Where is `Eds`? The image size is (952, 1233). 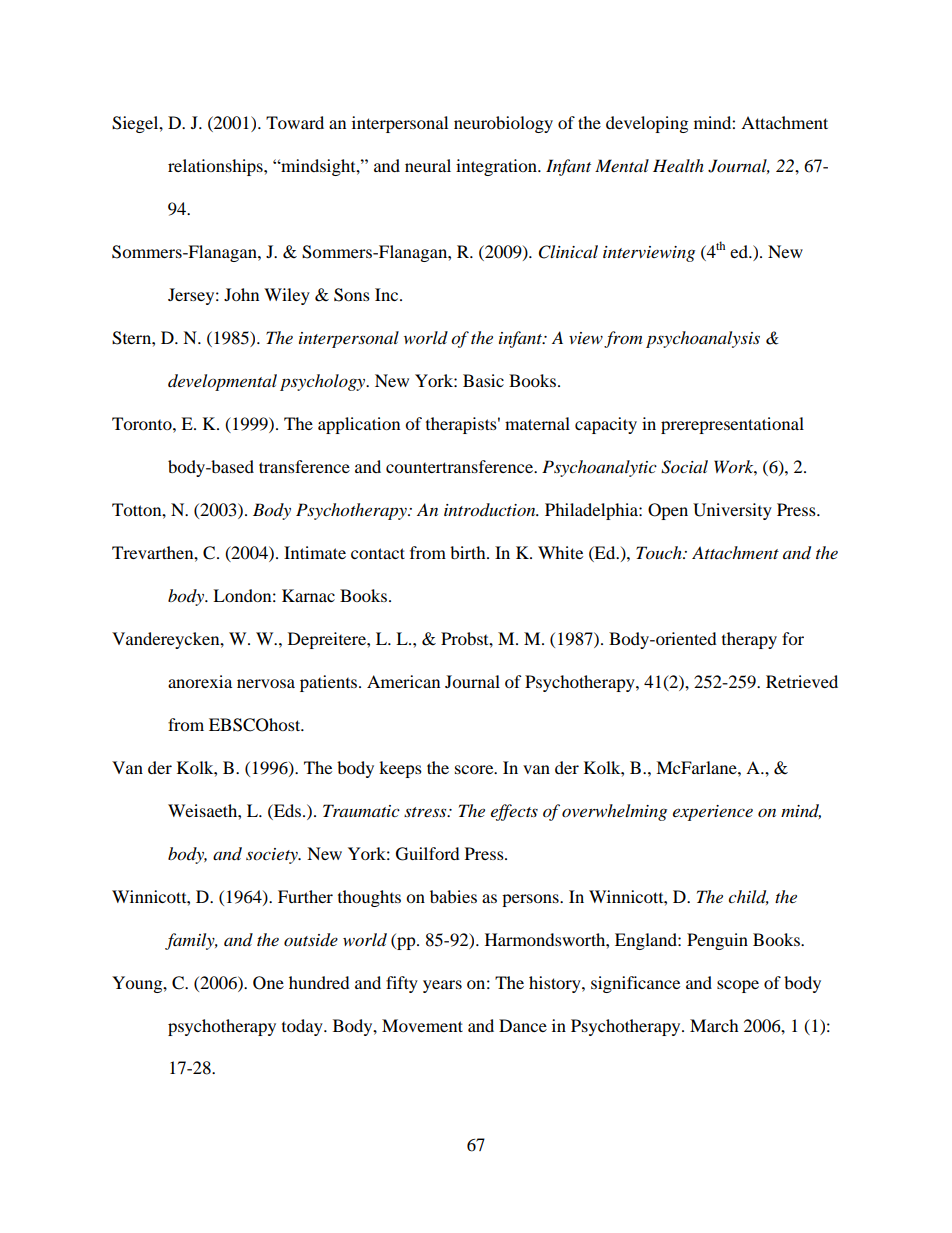 Eds is located at coordinates (288, 810).
